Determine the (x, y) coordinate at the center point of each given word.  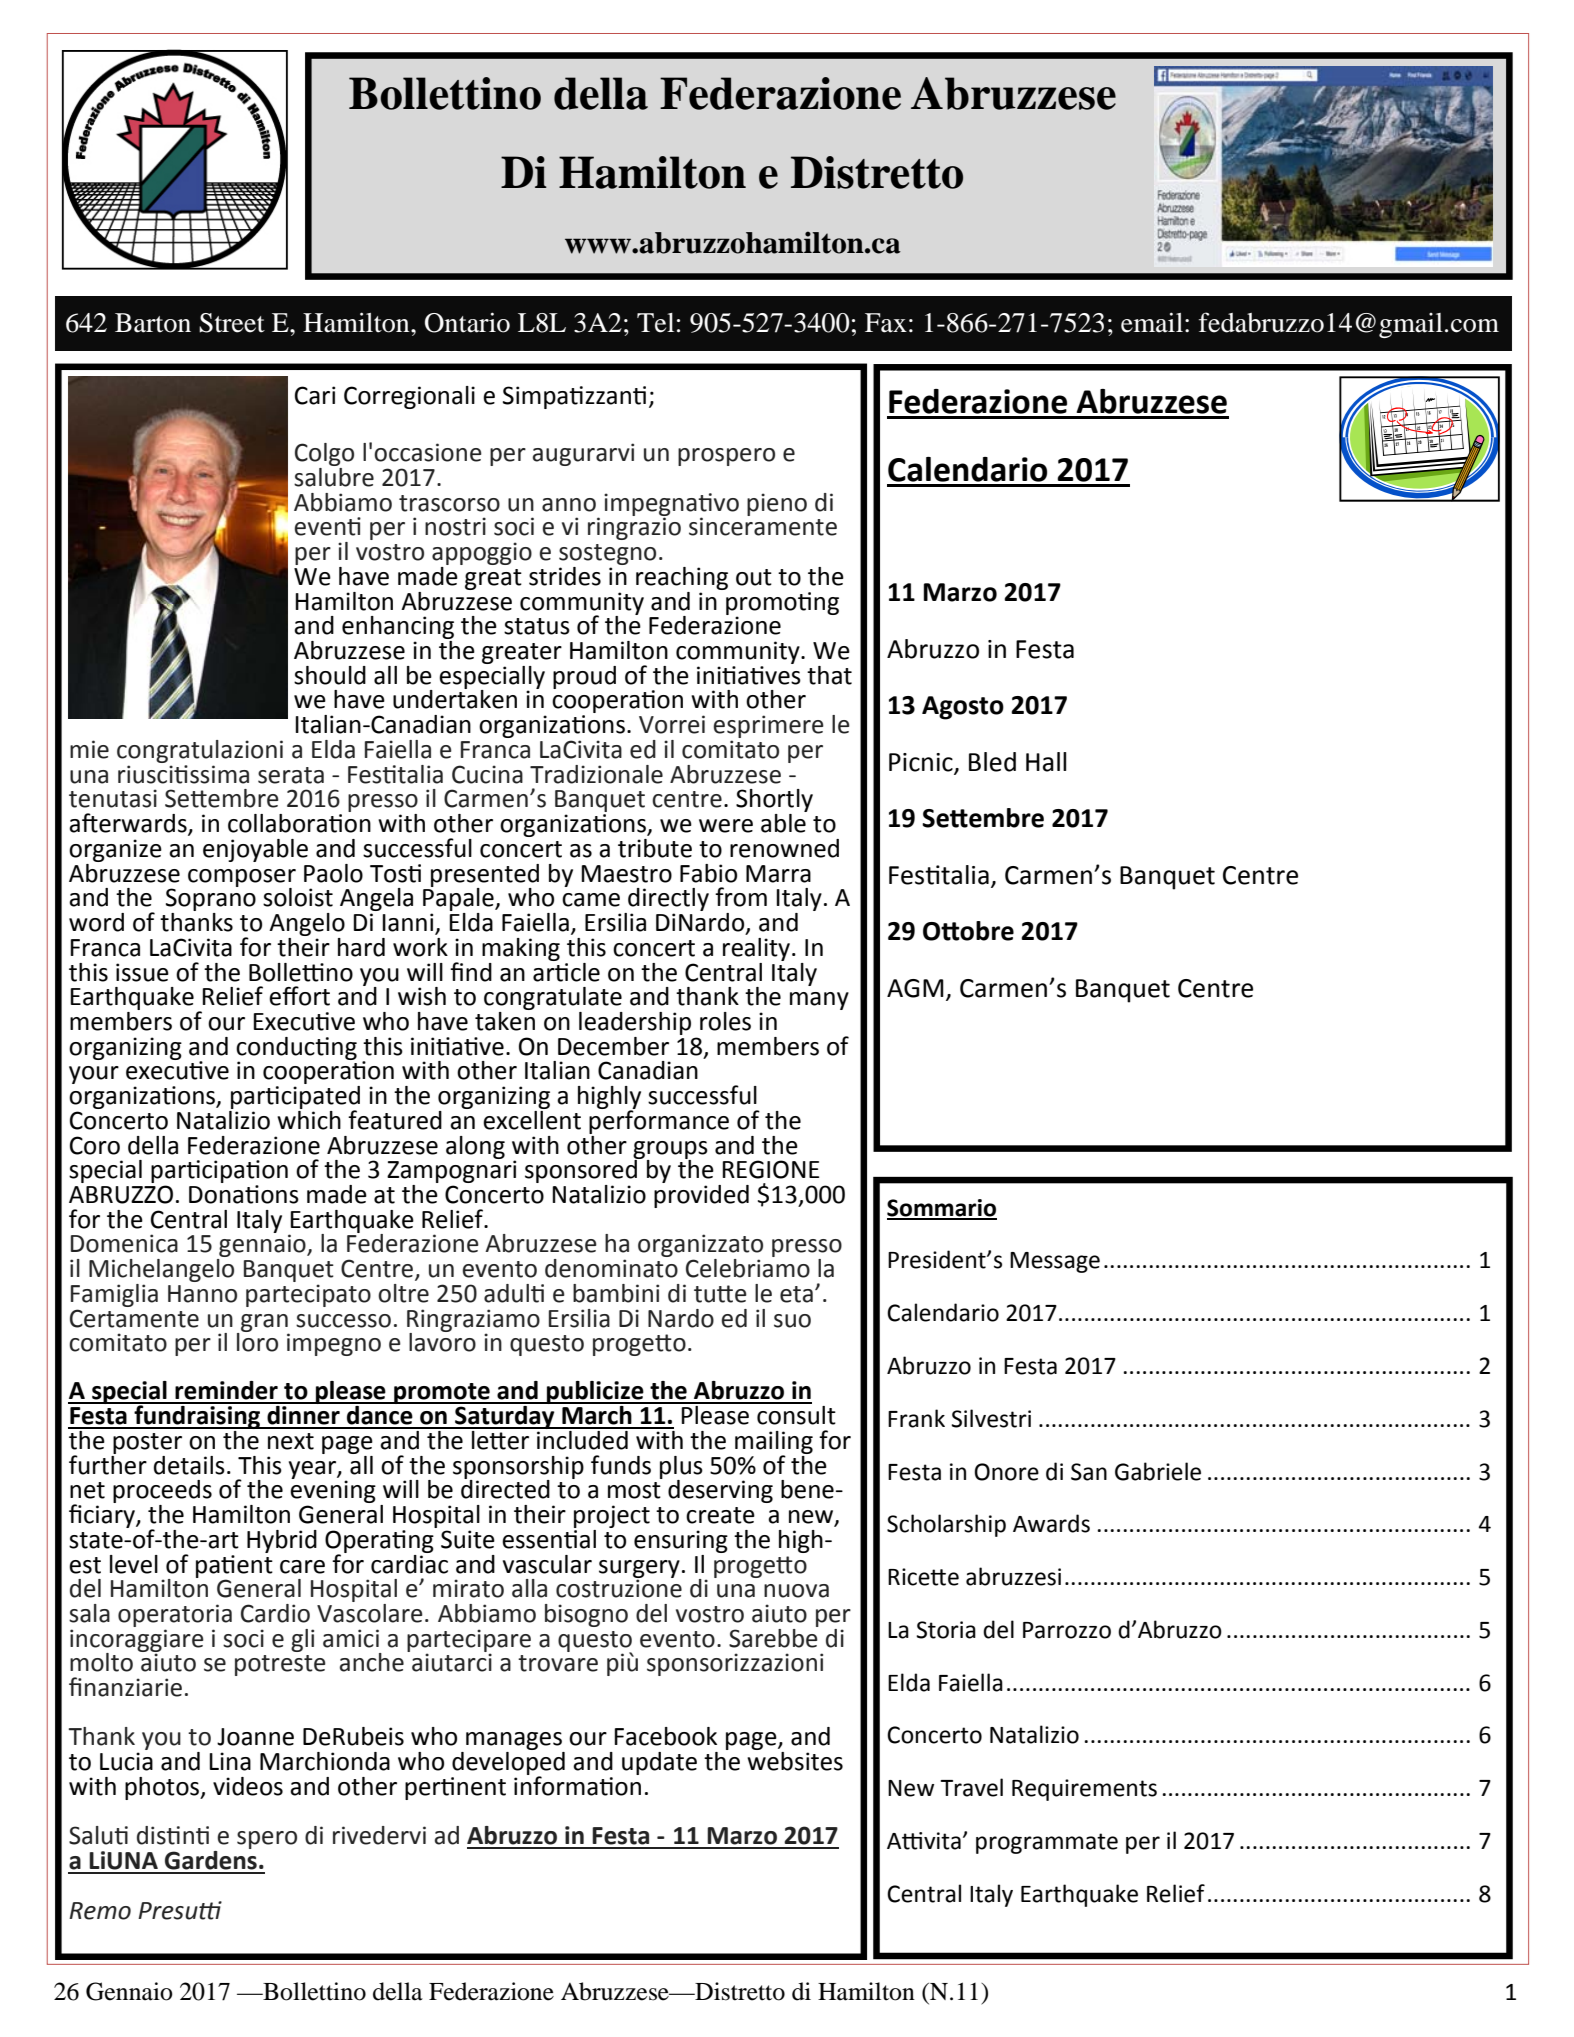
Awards (1051, 1523)
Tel (655, 323)
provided (701, 1195)
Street (232, 323)
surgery (639, 1570)
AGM (915, 988)
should (330, 675)
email (1152, 322)
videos (248, 1786)
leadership (635, 1023)
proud (584, 677)
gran (264, 1324)
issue (142, 972)
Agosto (963, 708)
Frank (916, 1418)
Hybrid (282, 1541)
